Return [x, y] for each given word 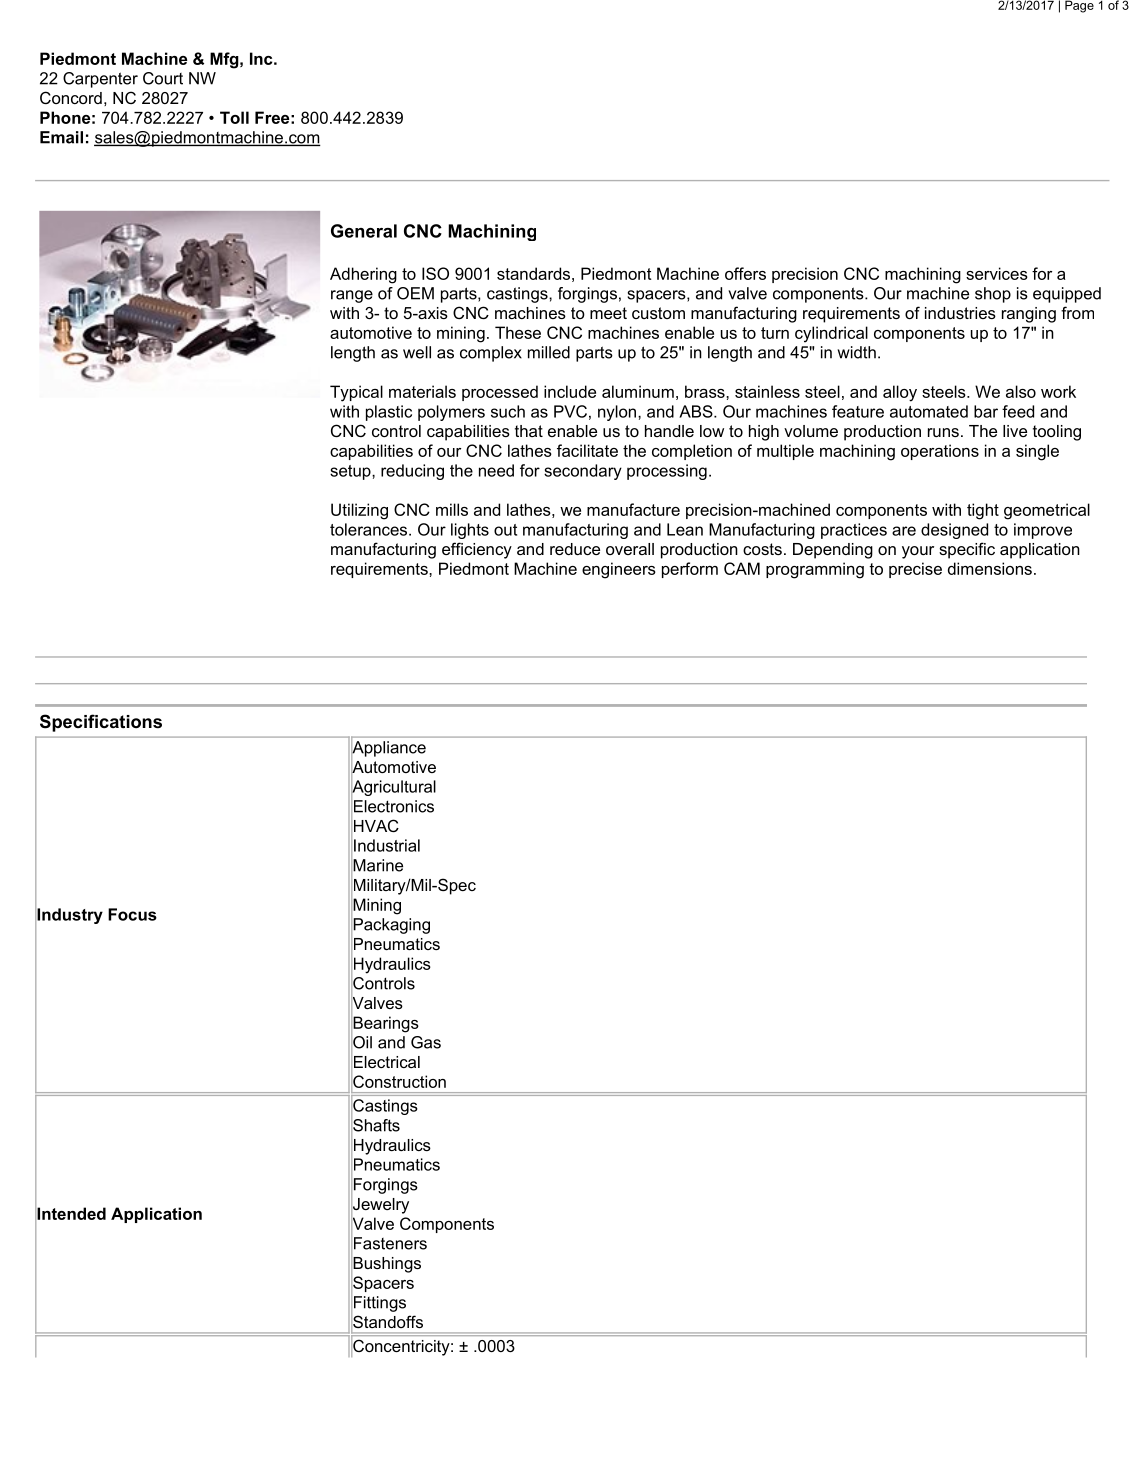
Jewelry [380, 1205]
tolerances [370, 529]
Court [163, 78]
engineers [619, 570]
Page [1079, 6]
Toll [234, 117]
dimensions [990, 568]
